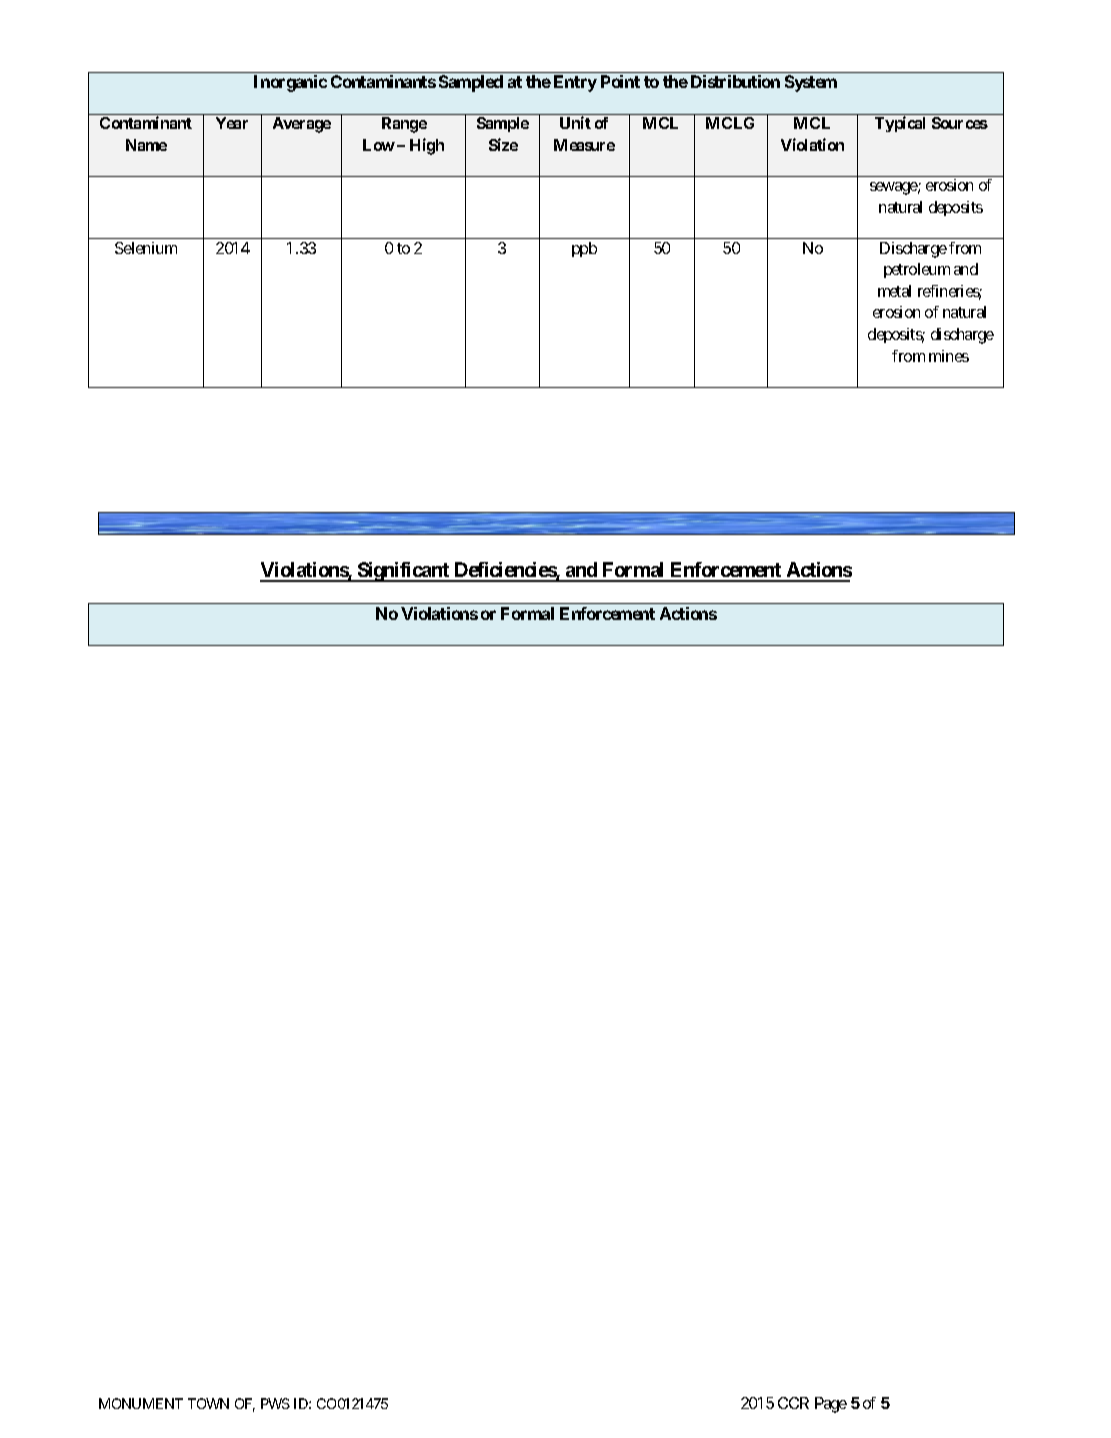  I want to click on Year, so click(232, 123).
